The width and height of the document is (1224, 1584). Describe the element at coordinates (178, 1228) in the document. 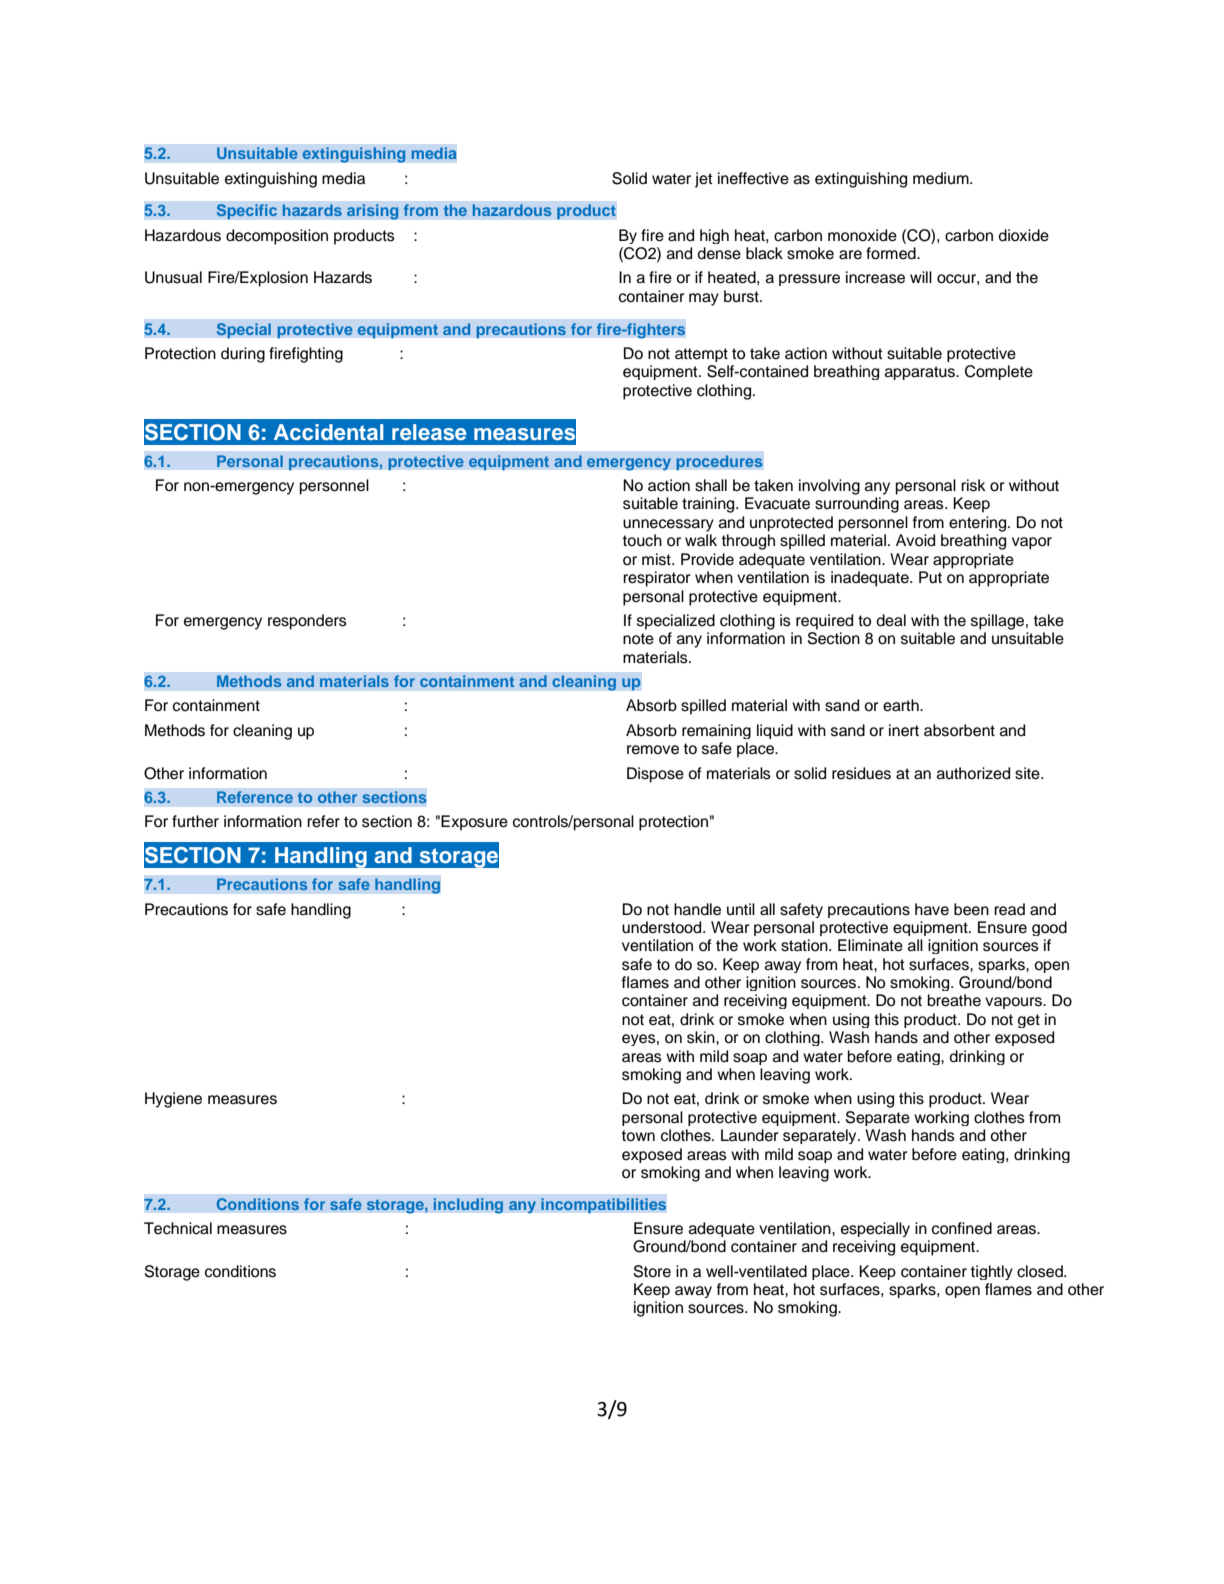

I see `Technical` at that location.
